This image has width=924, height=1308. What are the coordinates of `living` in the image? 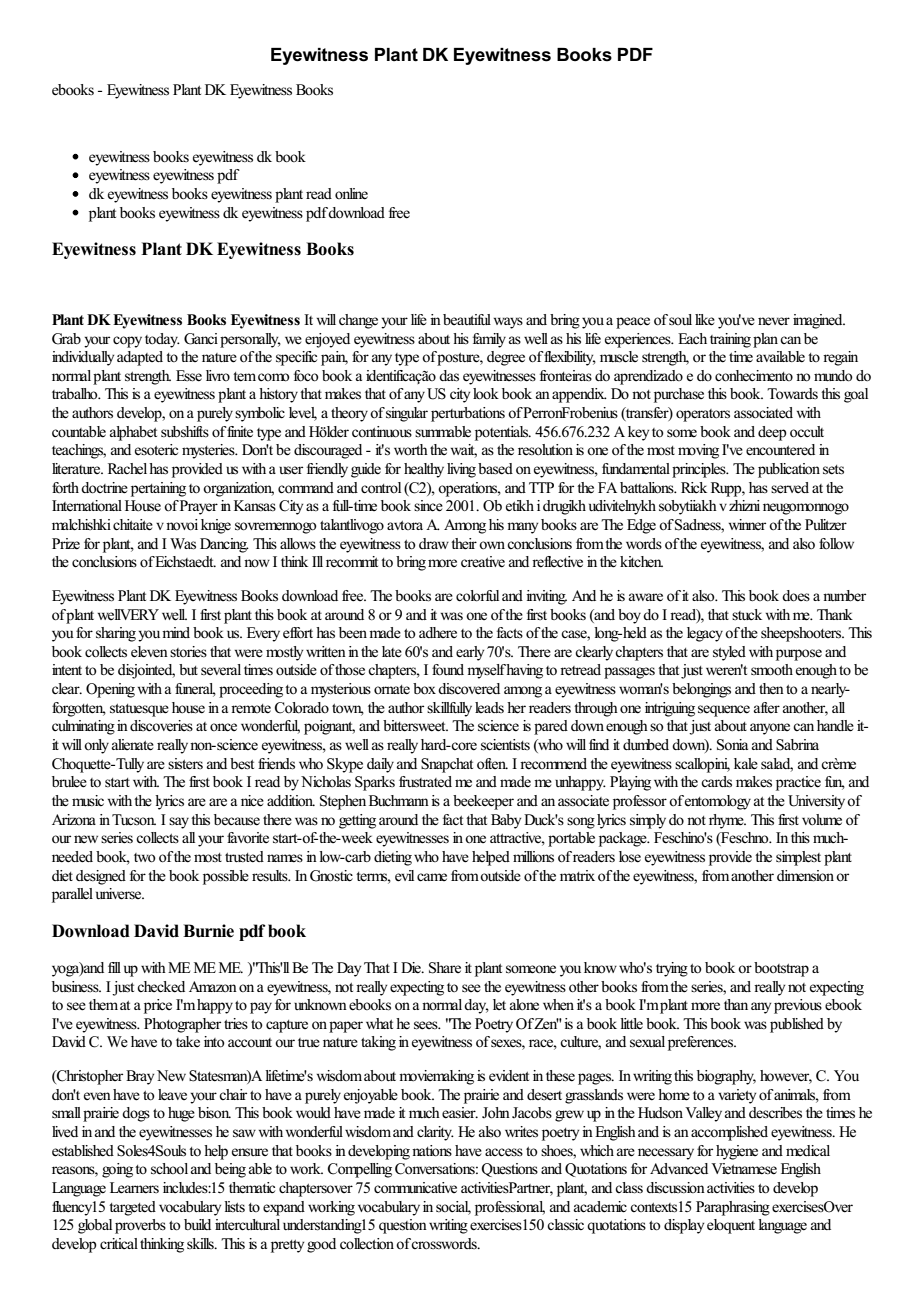 It's located at (461, 470).
